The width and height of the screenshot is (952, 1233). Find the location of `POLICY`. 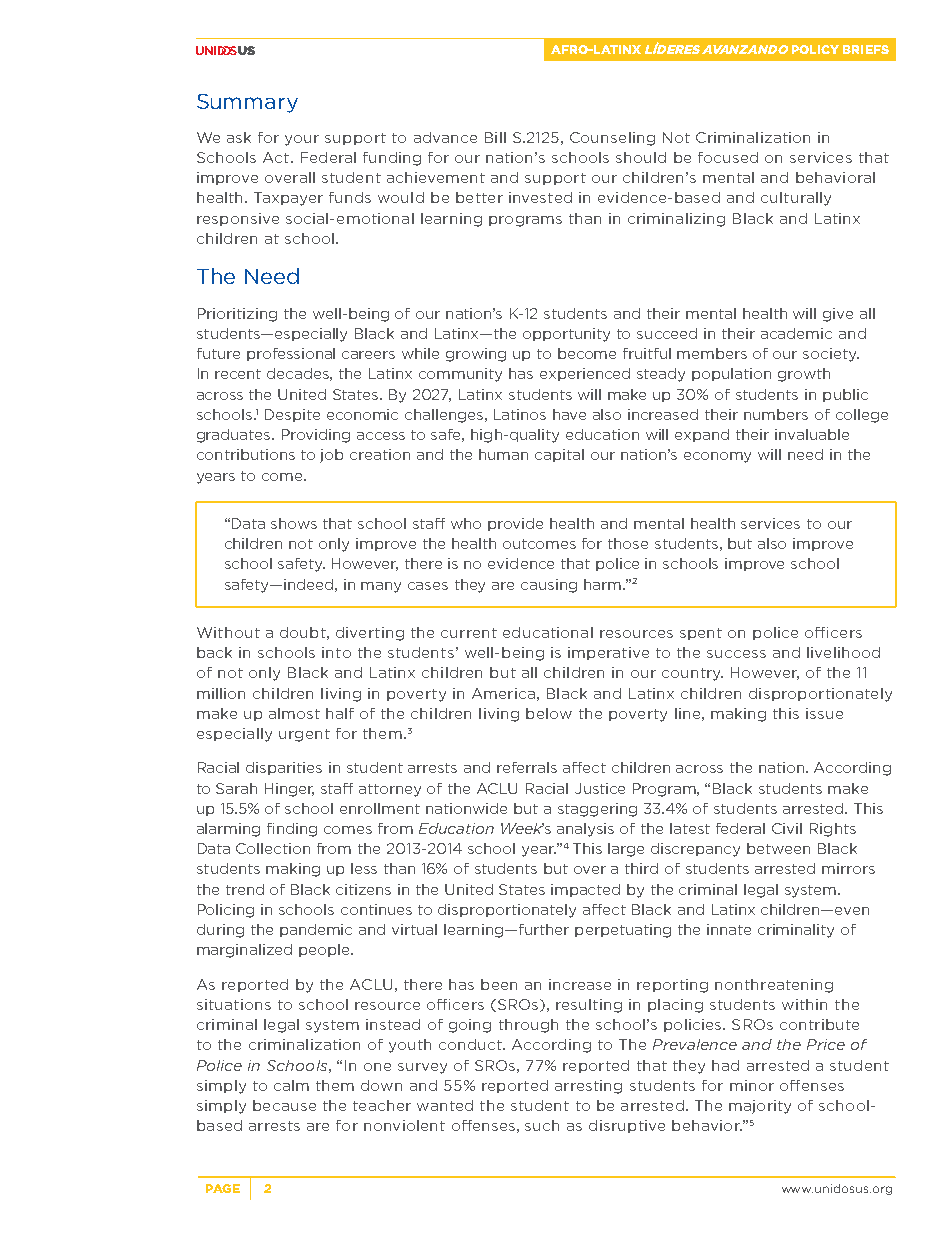

POLICY is located at coordinates (815, 49).
